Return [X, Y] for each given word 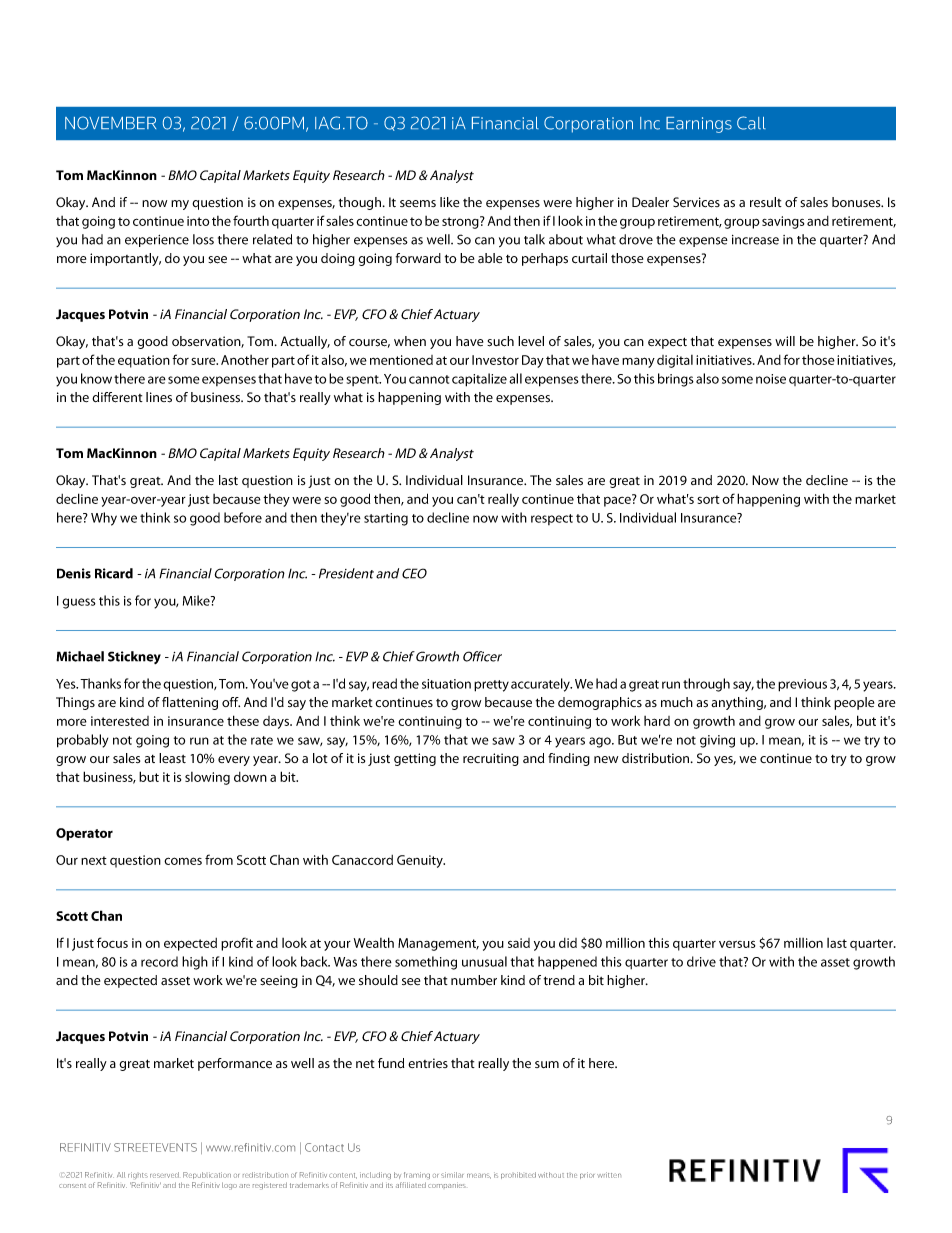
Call [751, 123]
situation [446, 684]
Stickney [134, 657]
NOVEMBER [110, 123]
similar [452, 1175]
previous [802, 685]
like [449, 202]
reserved [164, 1175]
